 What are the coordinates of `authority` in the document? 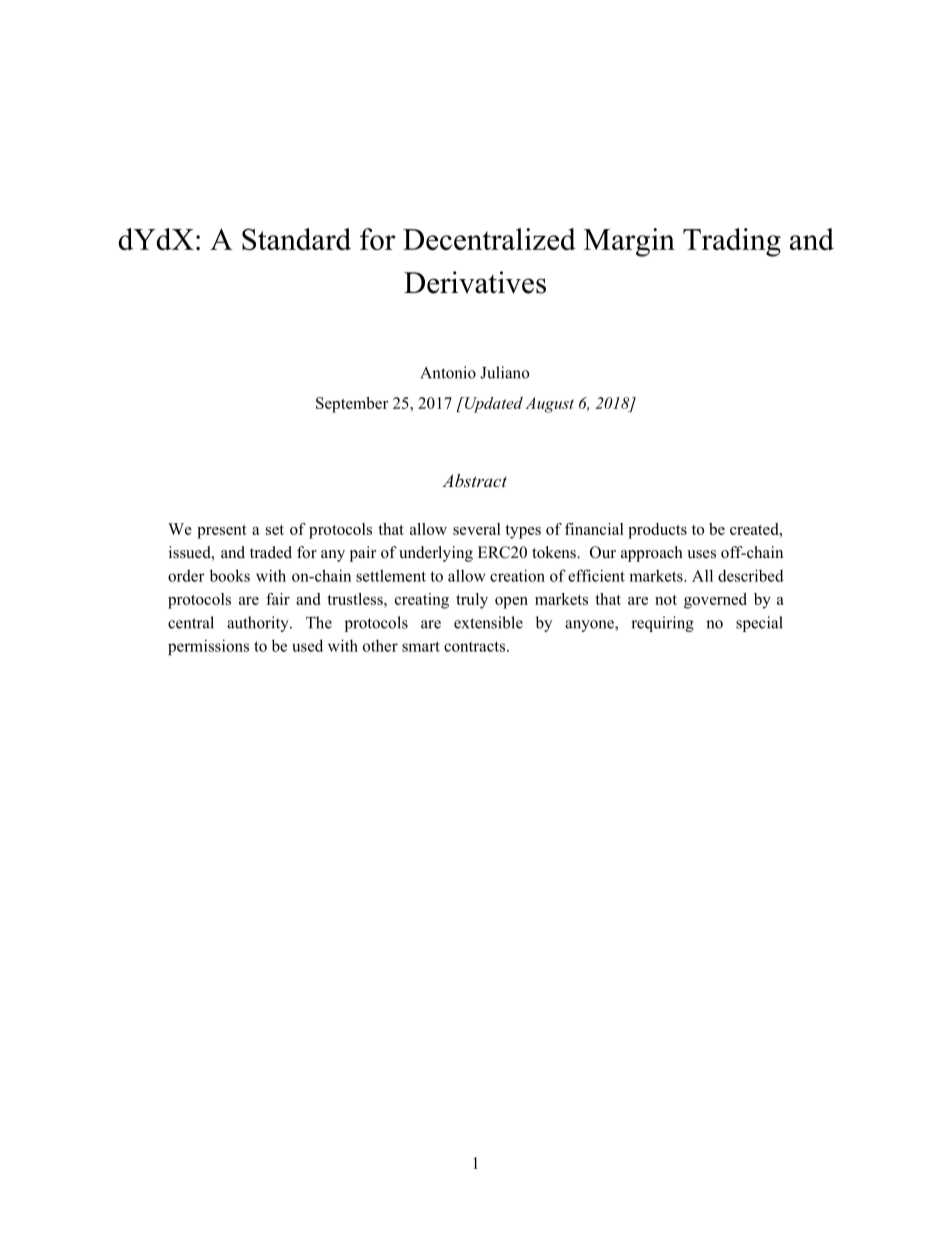 It's located at (259, 624).
